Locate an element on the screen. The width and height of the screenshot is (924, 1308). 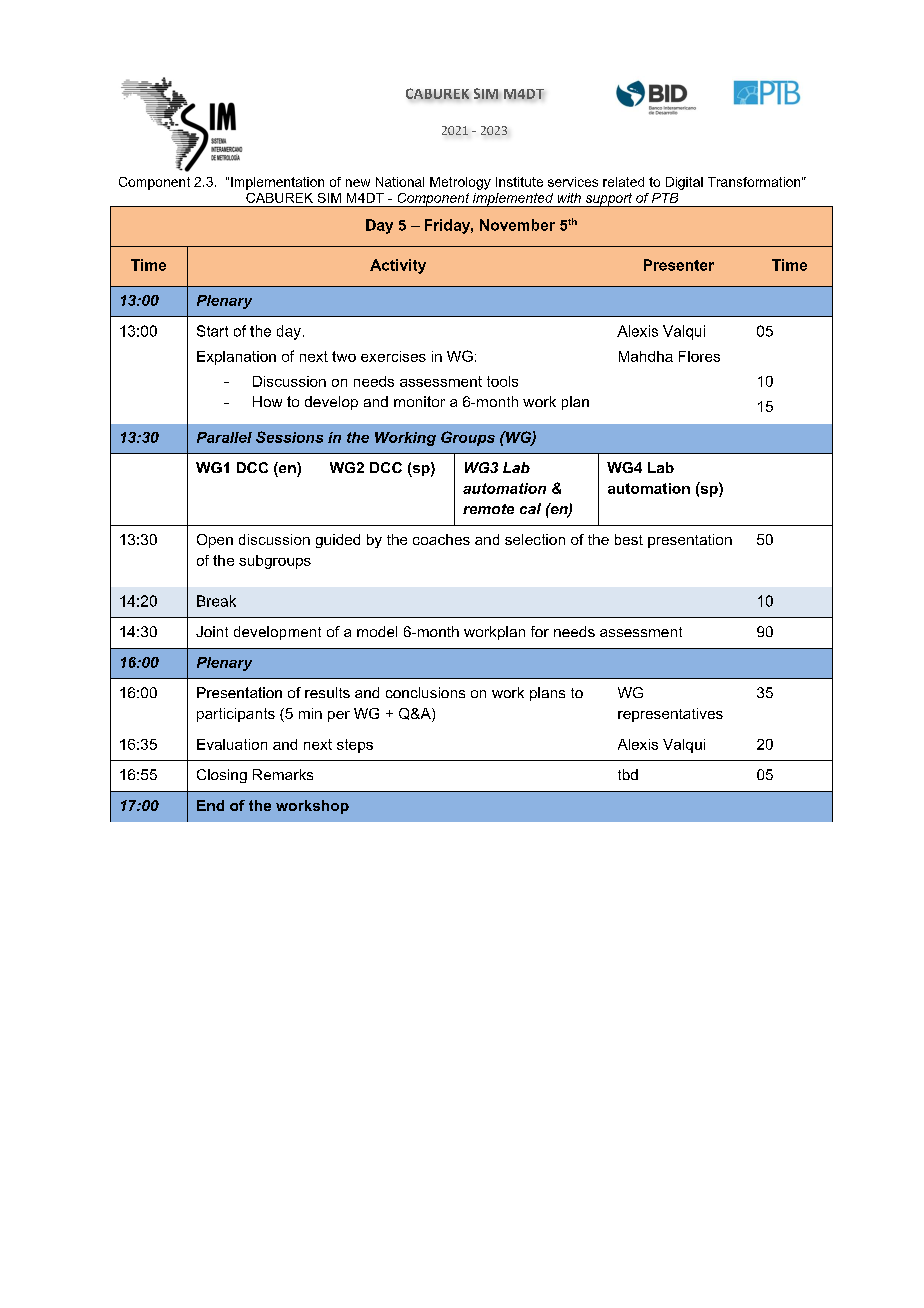
monitor is located at coordinates (419, 401).
